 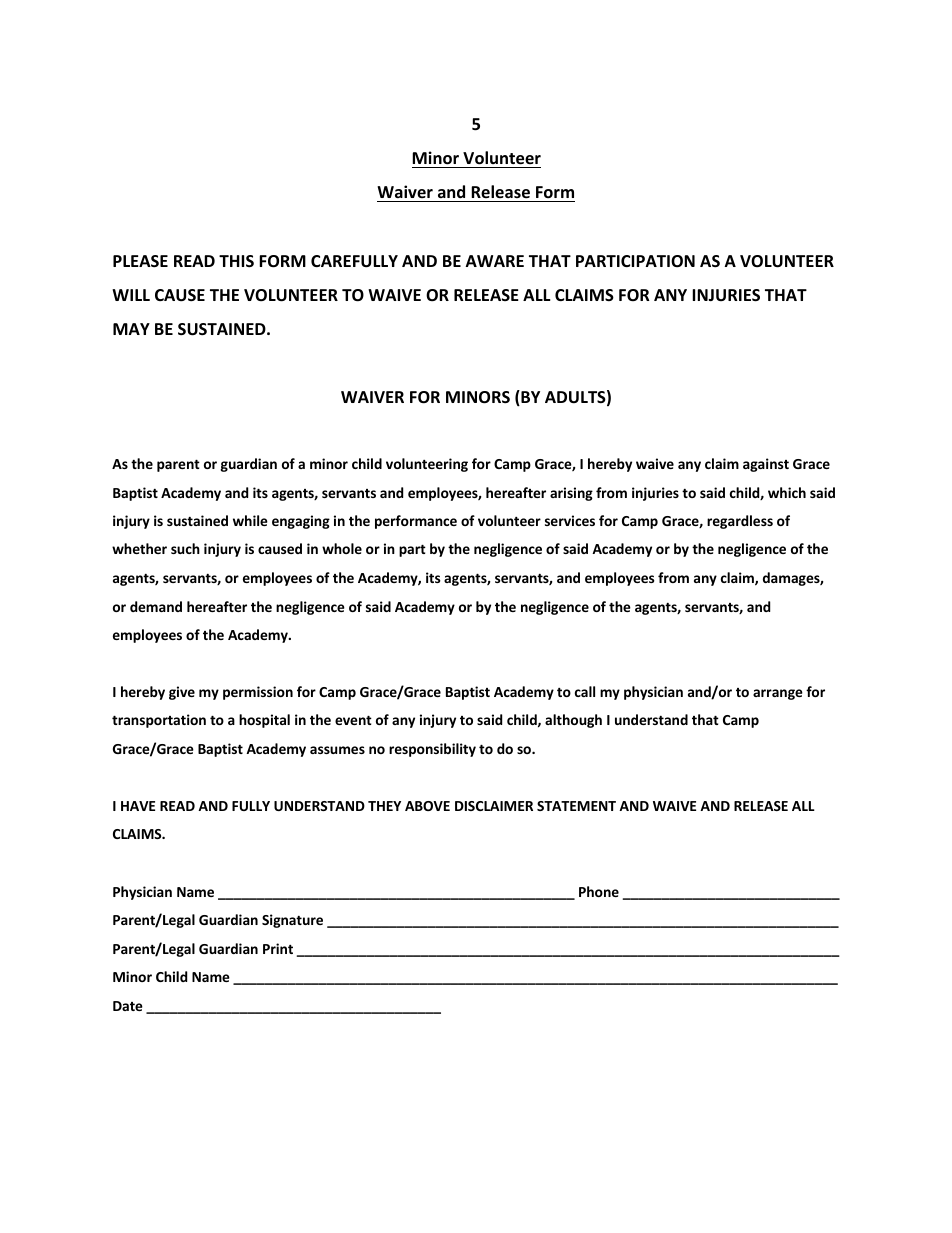 I want to click on while, so click(x=250, y=520).
